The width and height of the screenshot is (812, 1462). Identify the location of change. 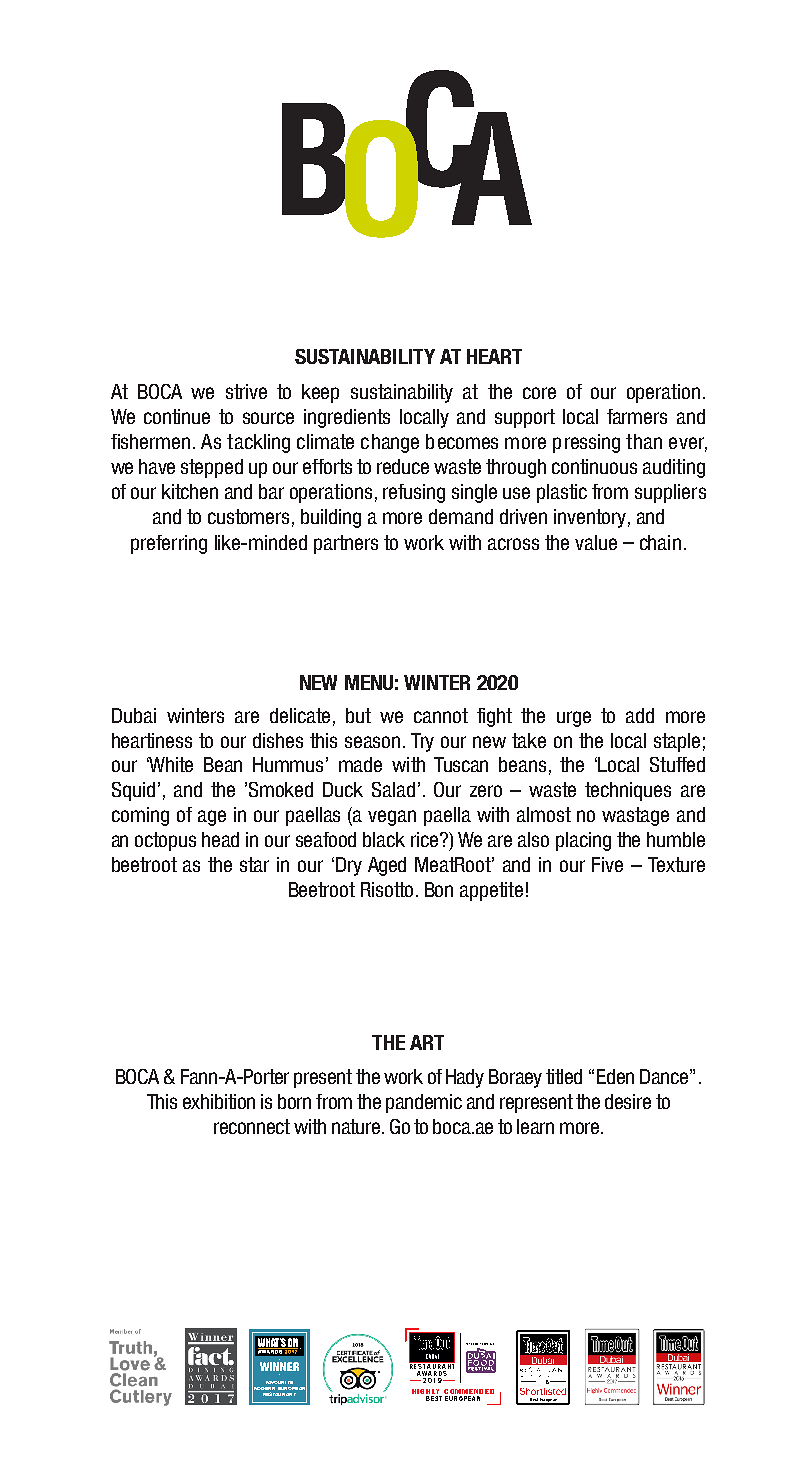
(390, 443).
